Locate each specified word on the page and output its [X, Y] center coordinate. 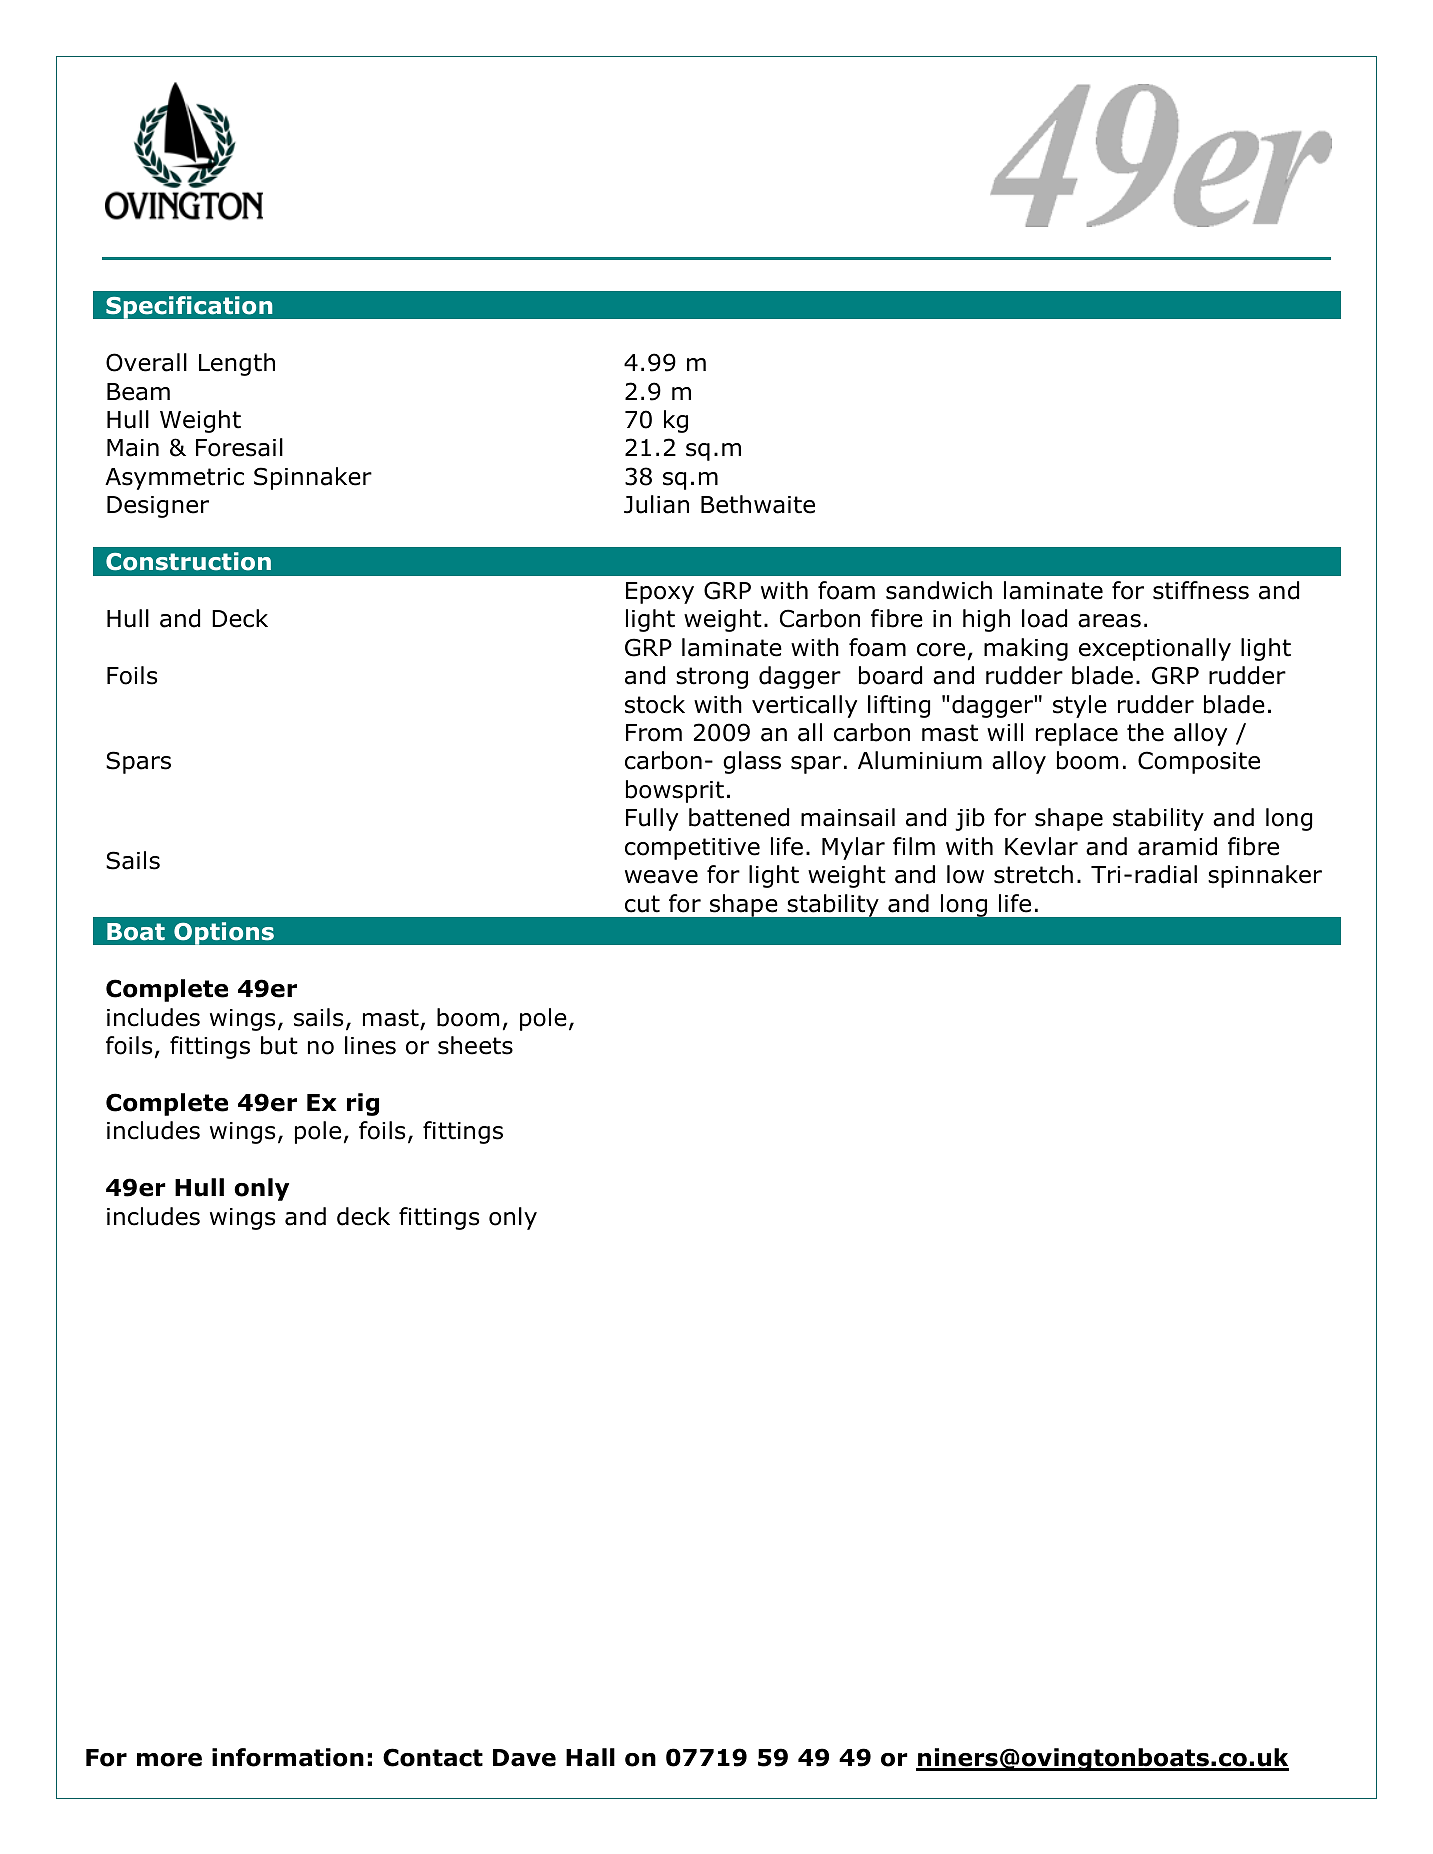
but [279, 1045]
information [288, 1757]
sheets [475, 1045]
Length [237, 364]
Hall [590, 1757]
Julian [656, 504]
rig [363, 1104]
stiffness [1201, 590]
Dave [524, 1758]
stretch [1033, 874]
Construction [188, 561]
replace [1077, 734]
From [654, 733]
